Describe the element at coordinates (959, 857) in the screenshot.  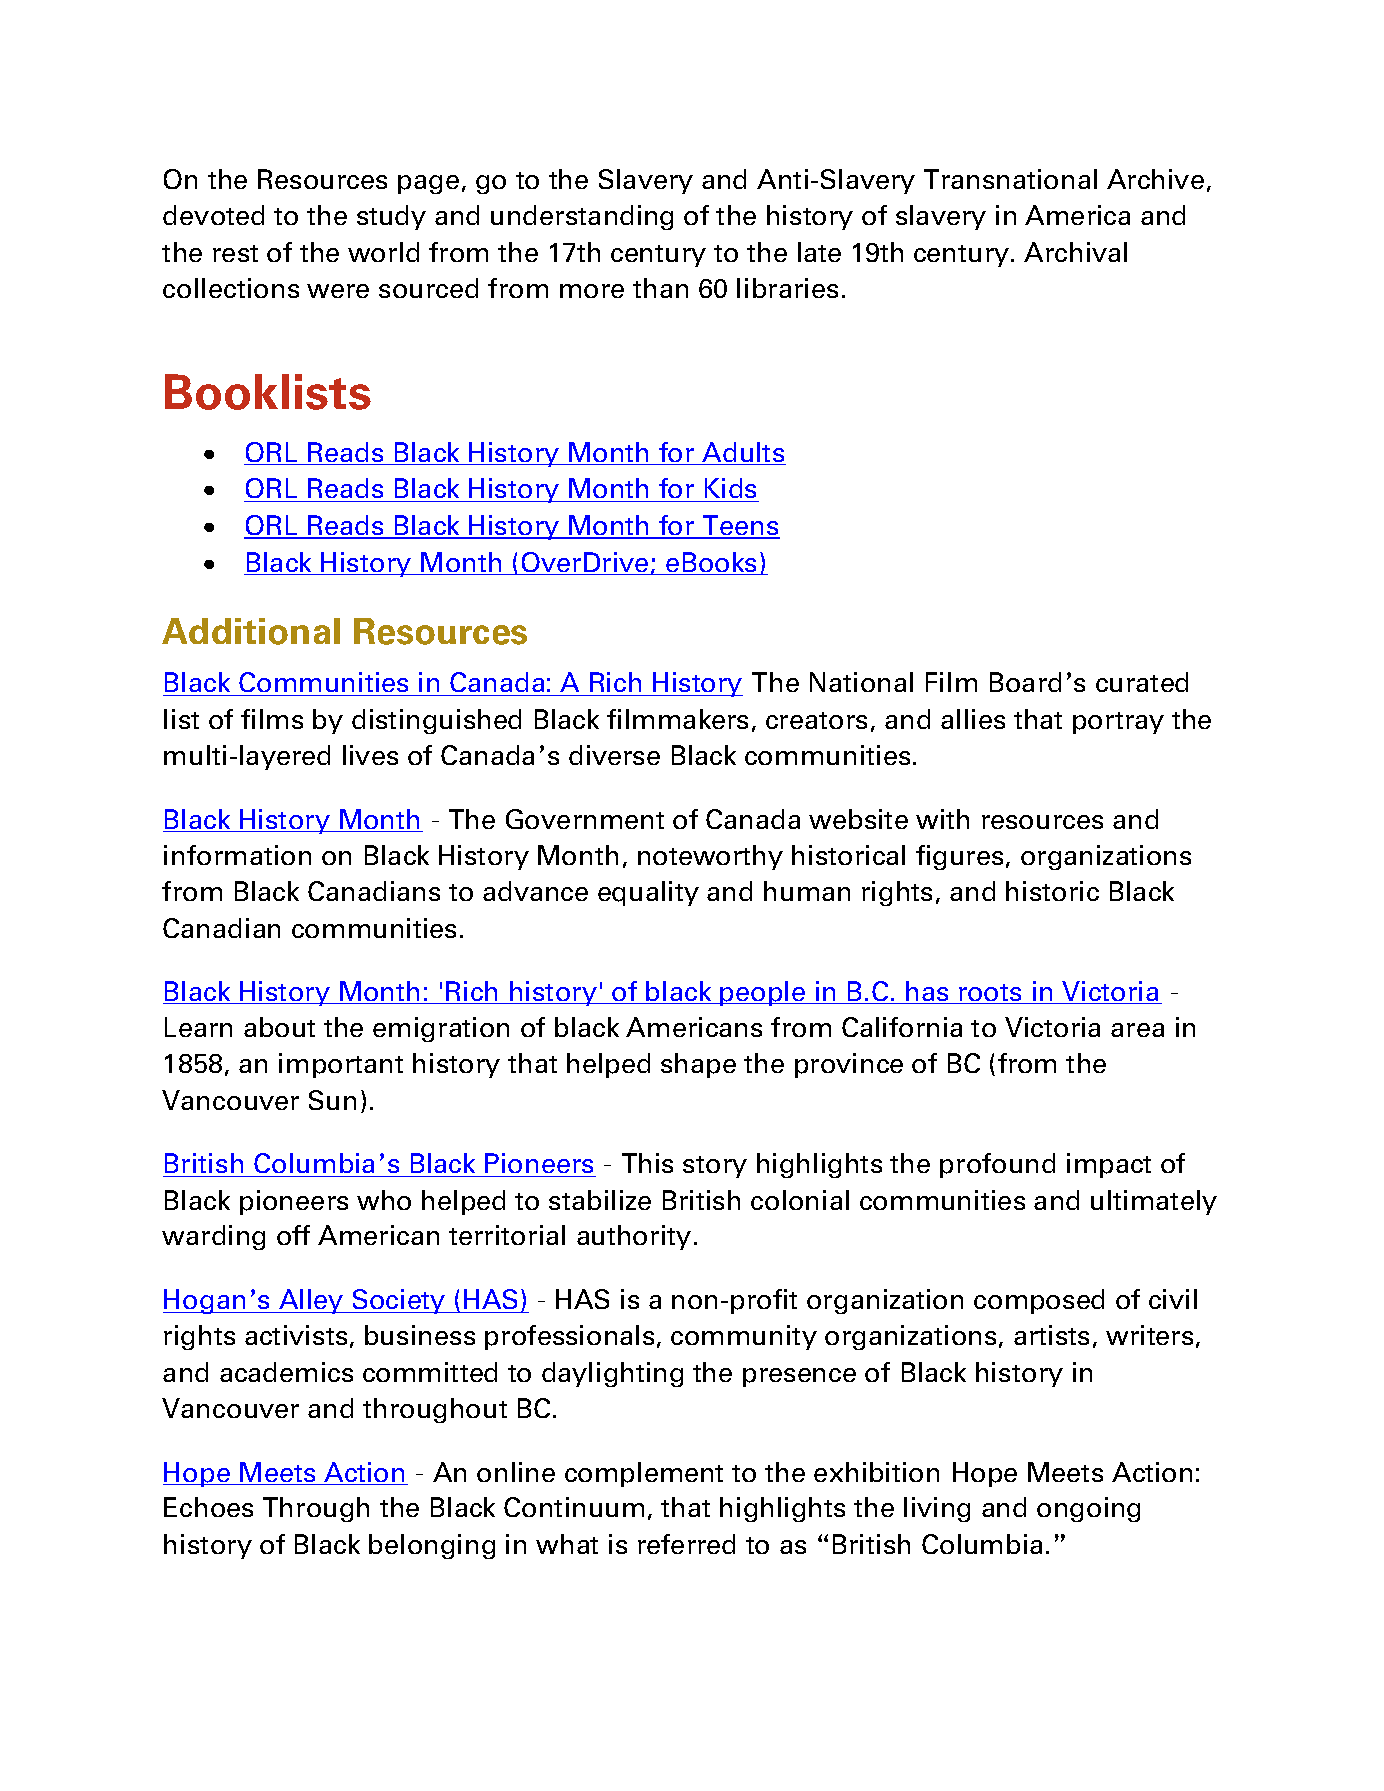
I see `figures` at that location.
